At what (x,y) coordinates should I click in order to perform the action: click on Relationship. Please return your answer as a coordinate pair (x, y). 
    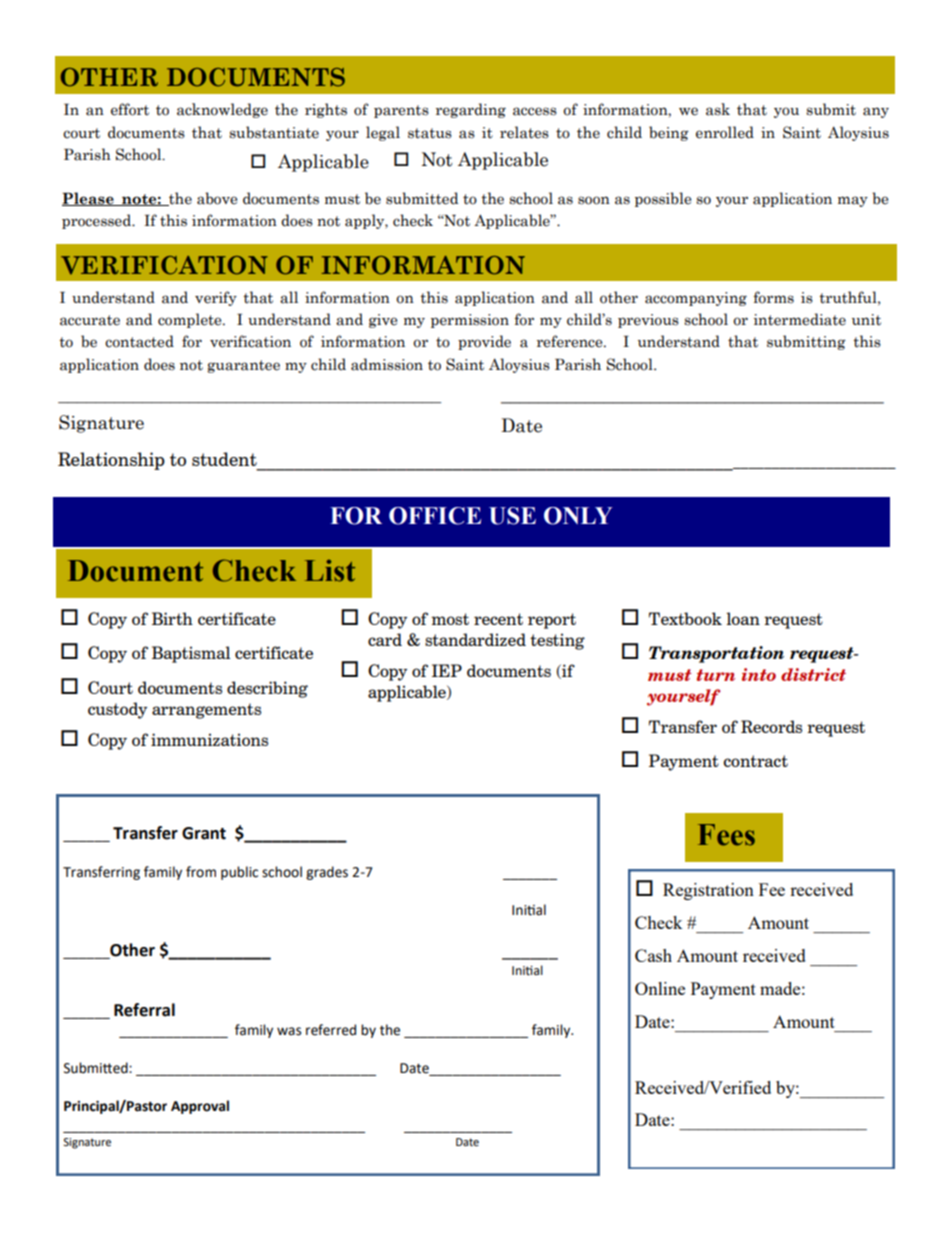
    Looking at the image, I should click on (111, 461).
